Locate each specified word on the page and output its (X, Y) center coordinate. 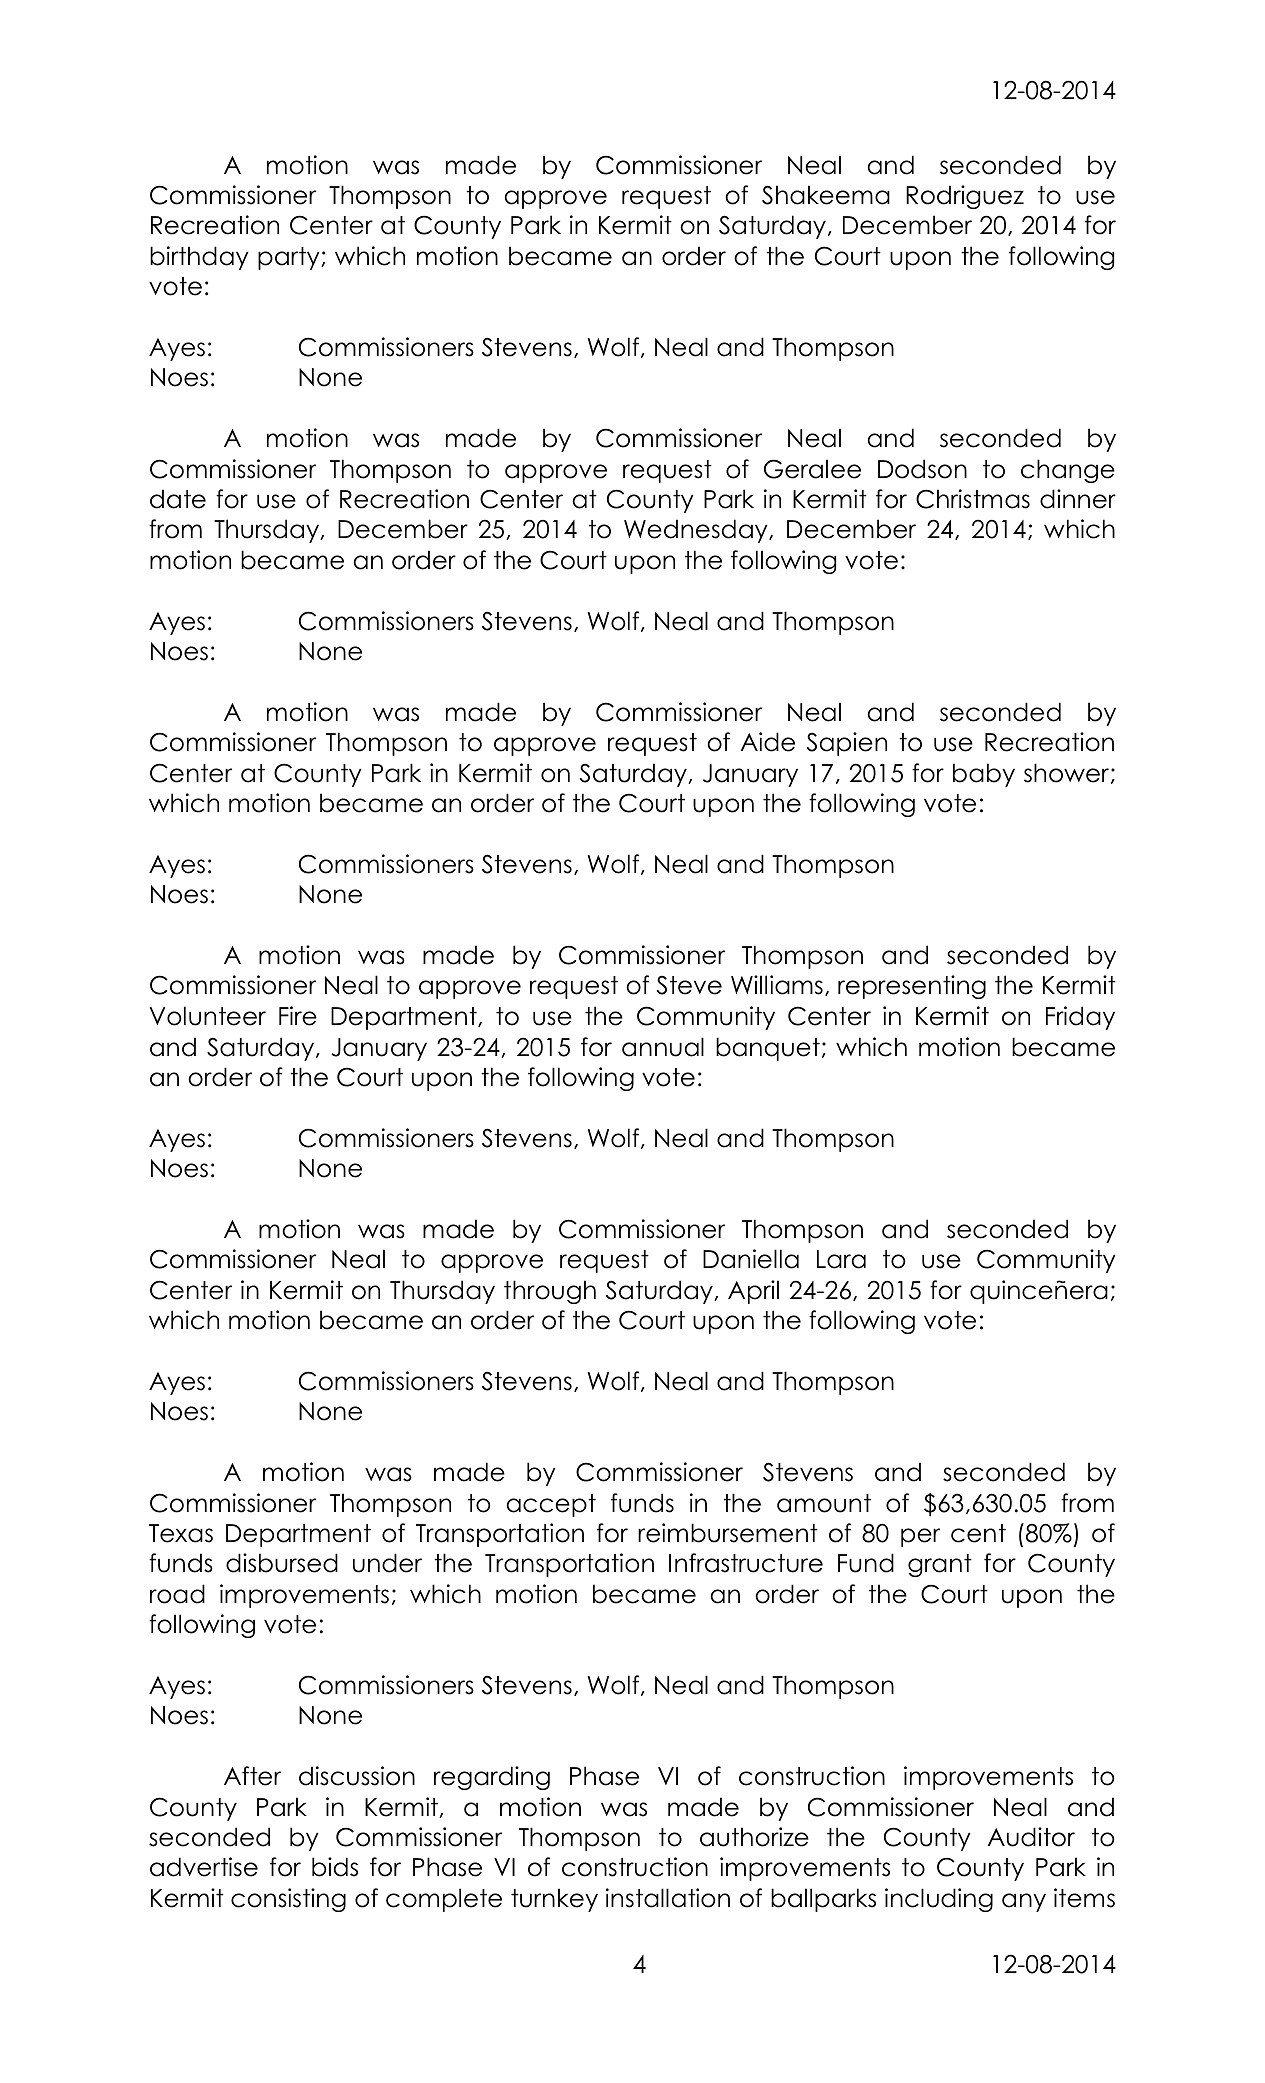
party (290, 258)
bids (335, 1867)
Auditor (1031, 1837)
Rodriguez (965, 197)
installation (668, 1898)
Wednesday (697, 531)
